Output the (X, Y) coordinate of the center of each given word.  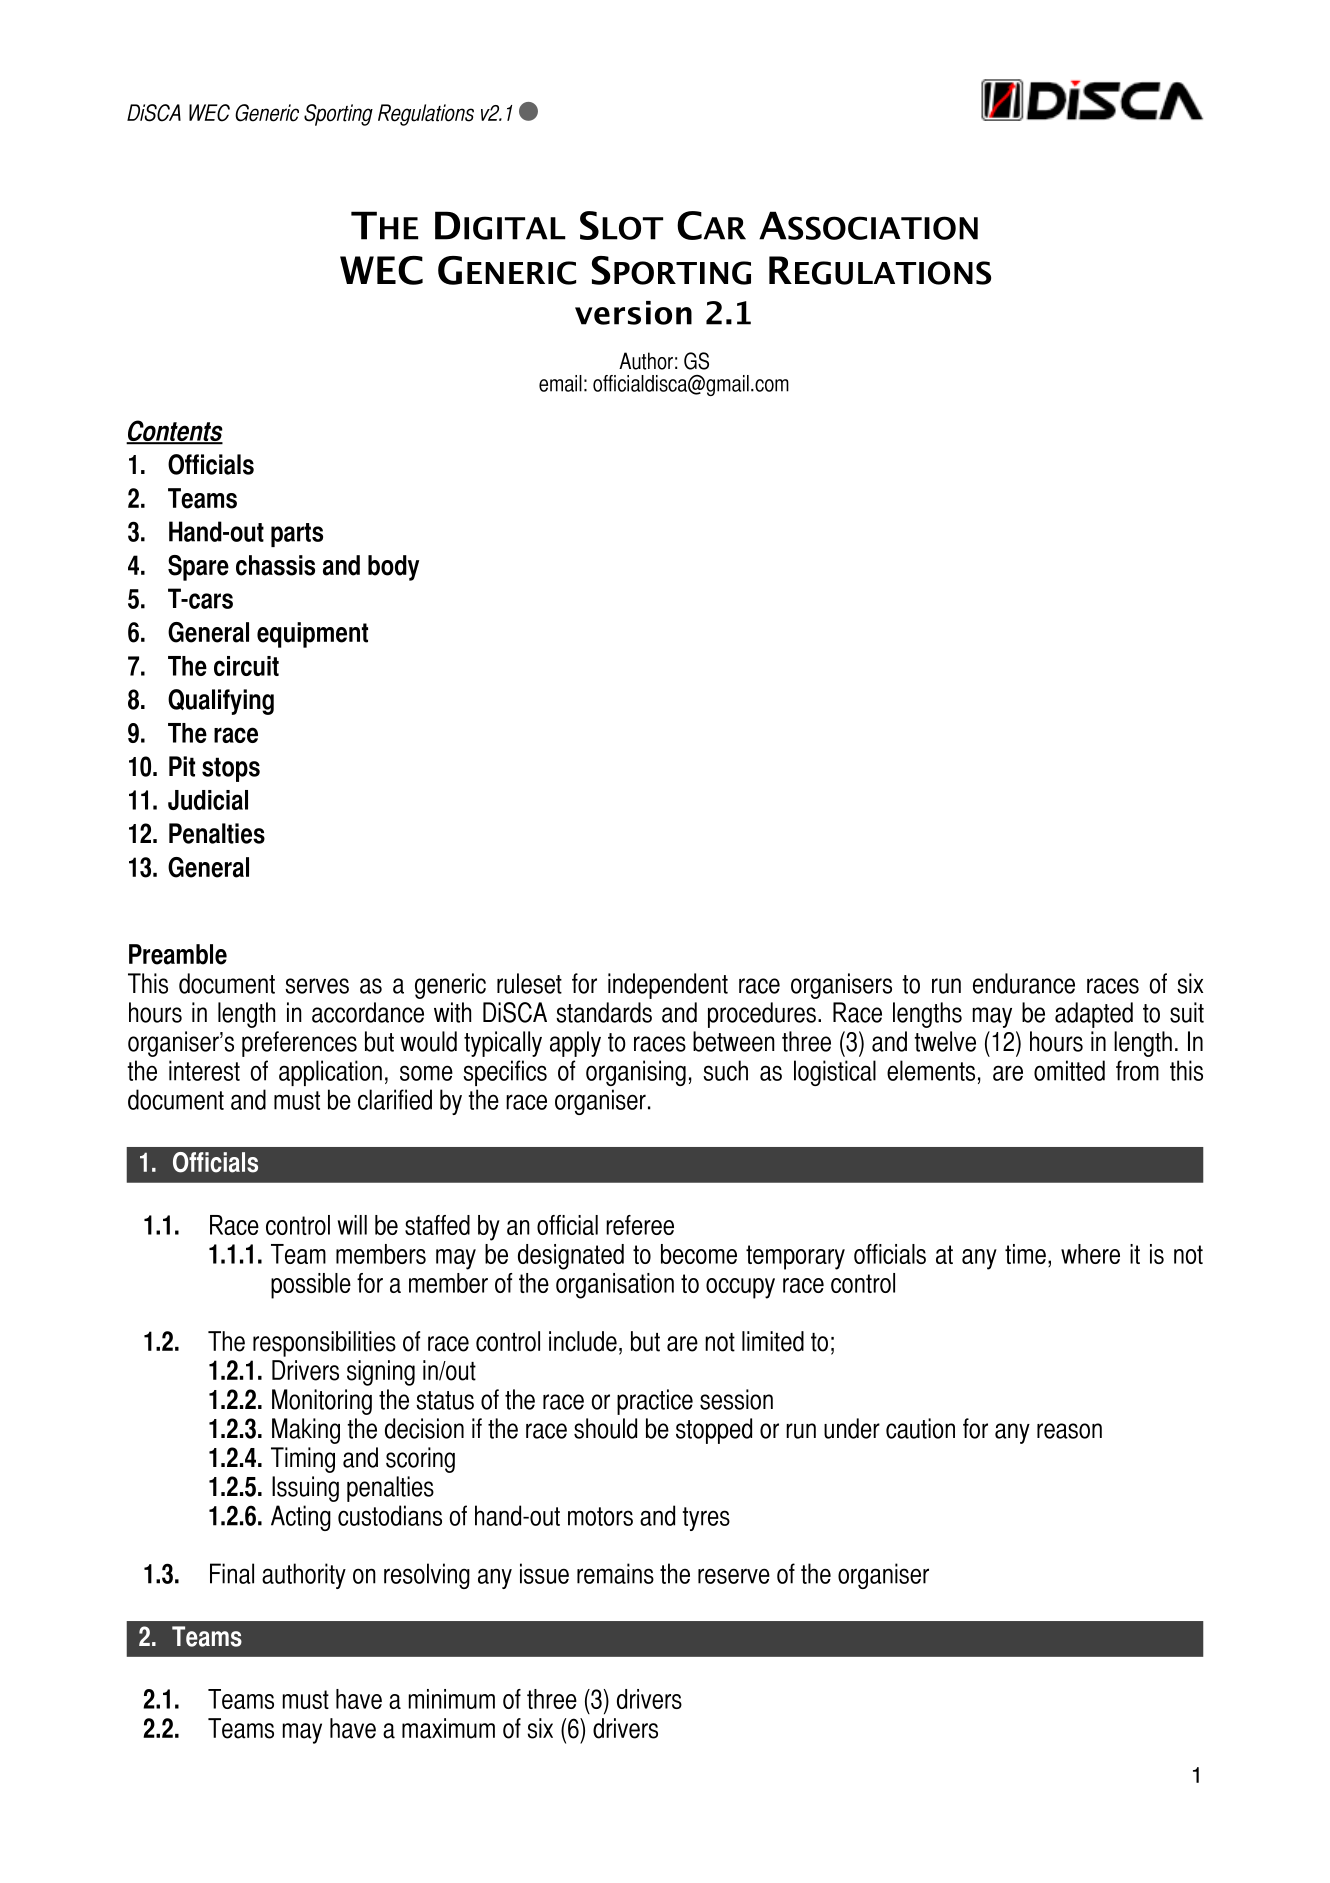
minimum (452, 1699)
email (560, 383)
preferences (299, 1044)
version (633, 313)
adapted (1094, 1015)
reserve (734, 1576)
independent (668, 986)
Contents (174, 432)
